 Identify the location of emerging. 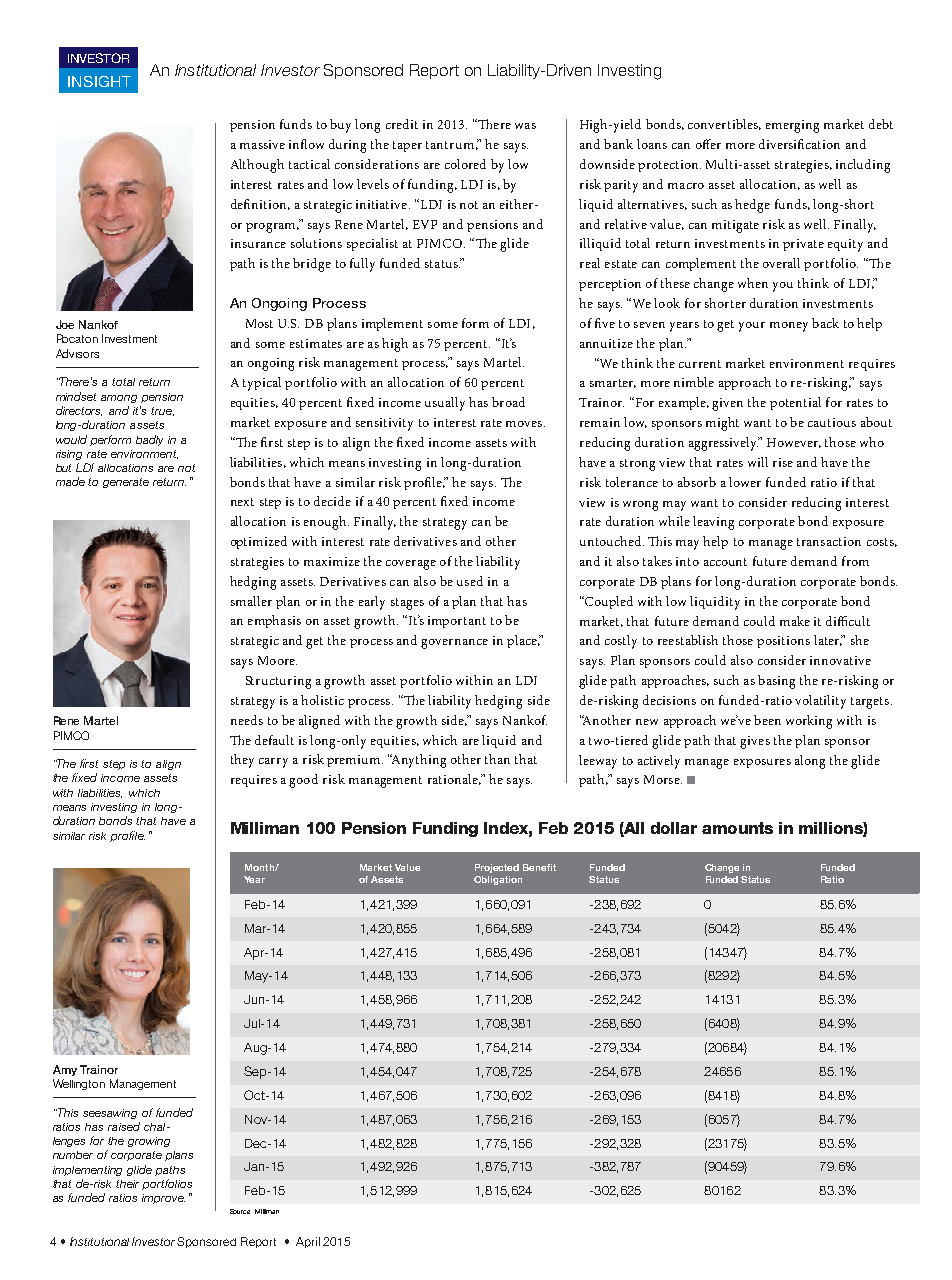
(792, 126).
